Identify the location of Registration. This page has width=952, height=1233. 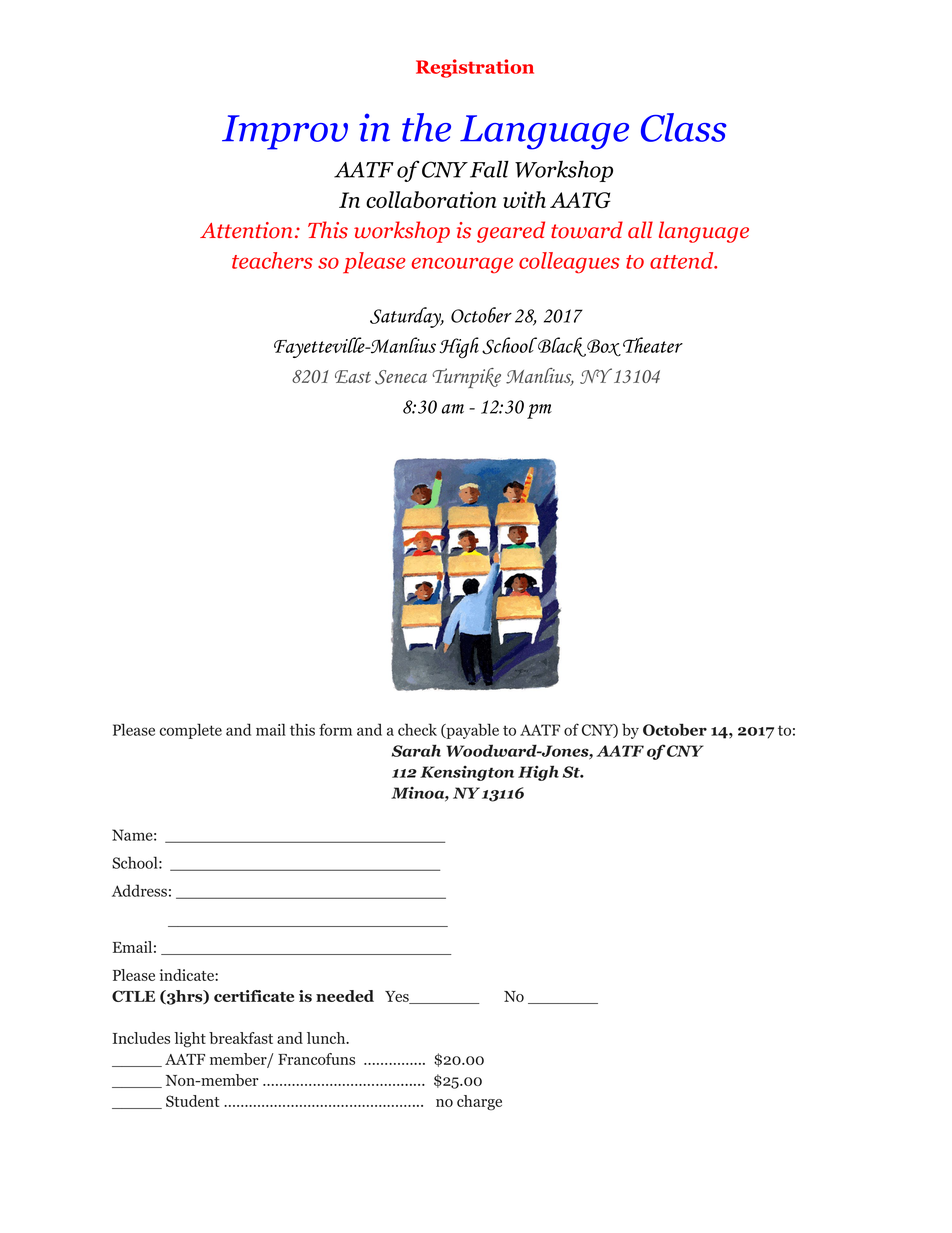
(475, 68).
